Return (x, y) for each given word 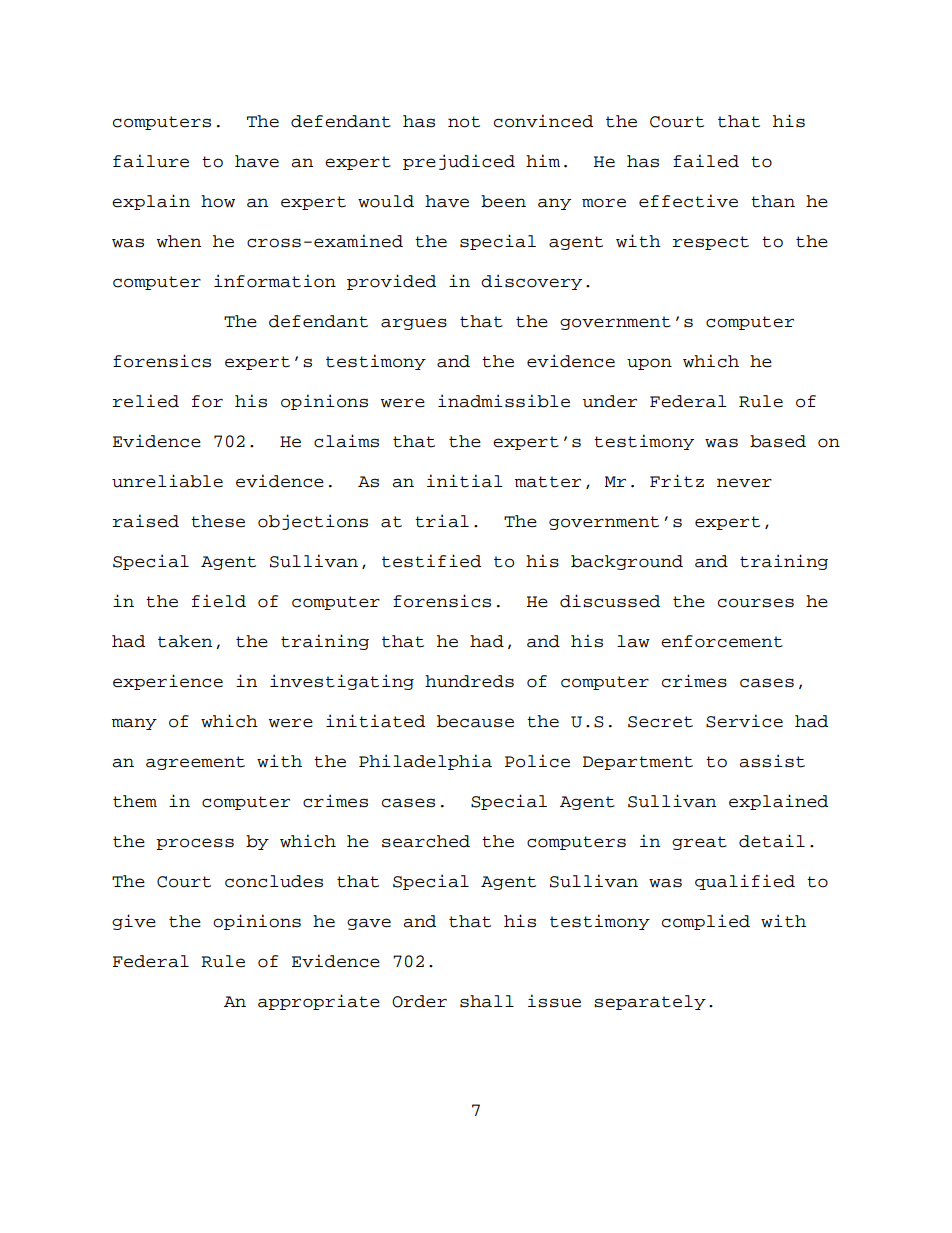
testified (431, 561)
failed (706, 161)
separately (650, 1002)
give (134, 922)
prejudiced (459, 162)
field (219, 601)
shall (487, 1001)
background (627, 562)
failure (151, 161)
